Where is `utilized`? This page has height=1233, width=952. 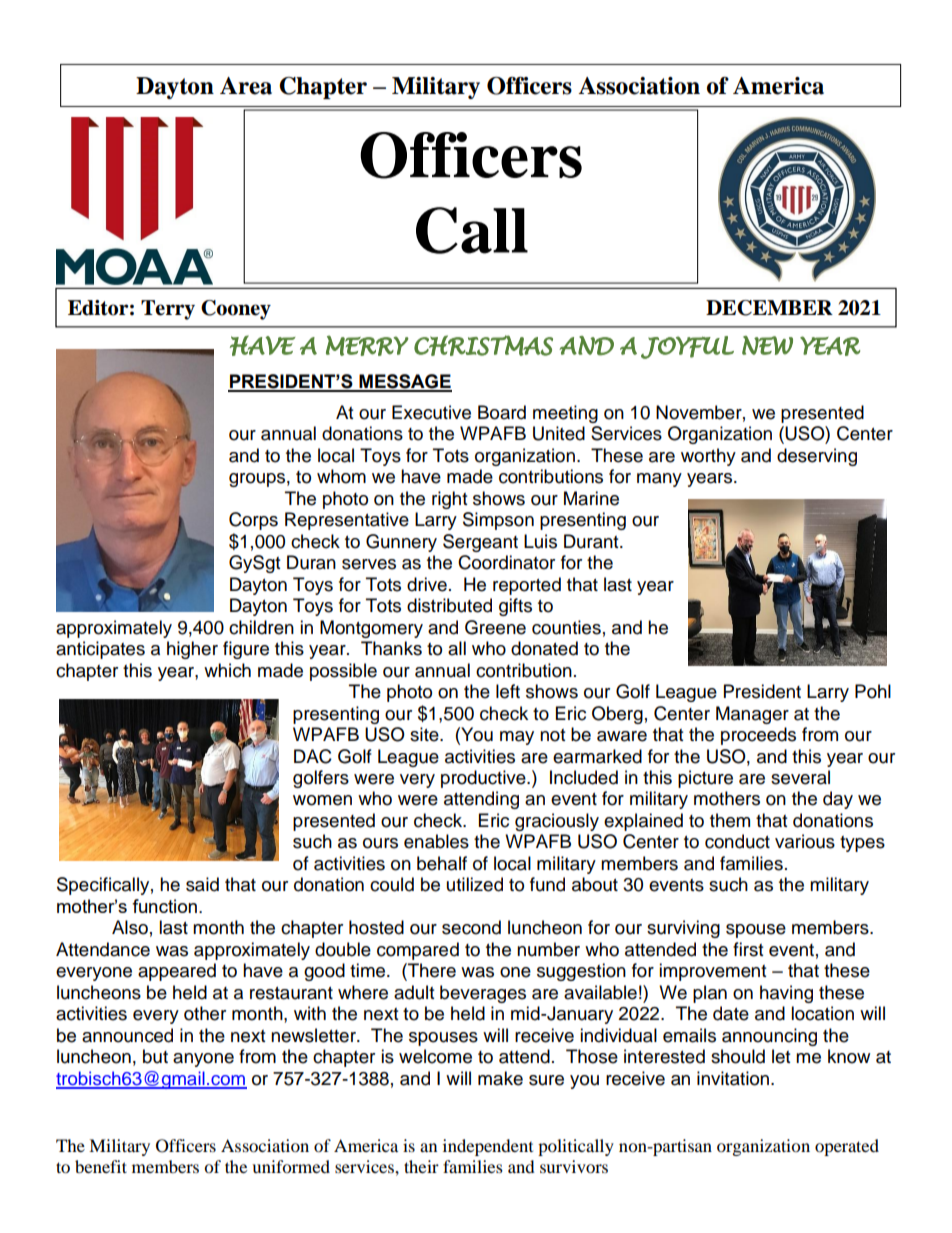 utilized is located at coordinates (475, 884).
